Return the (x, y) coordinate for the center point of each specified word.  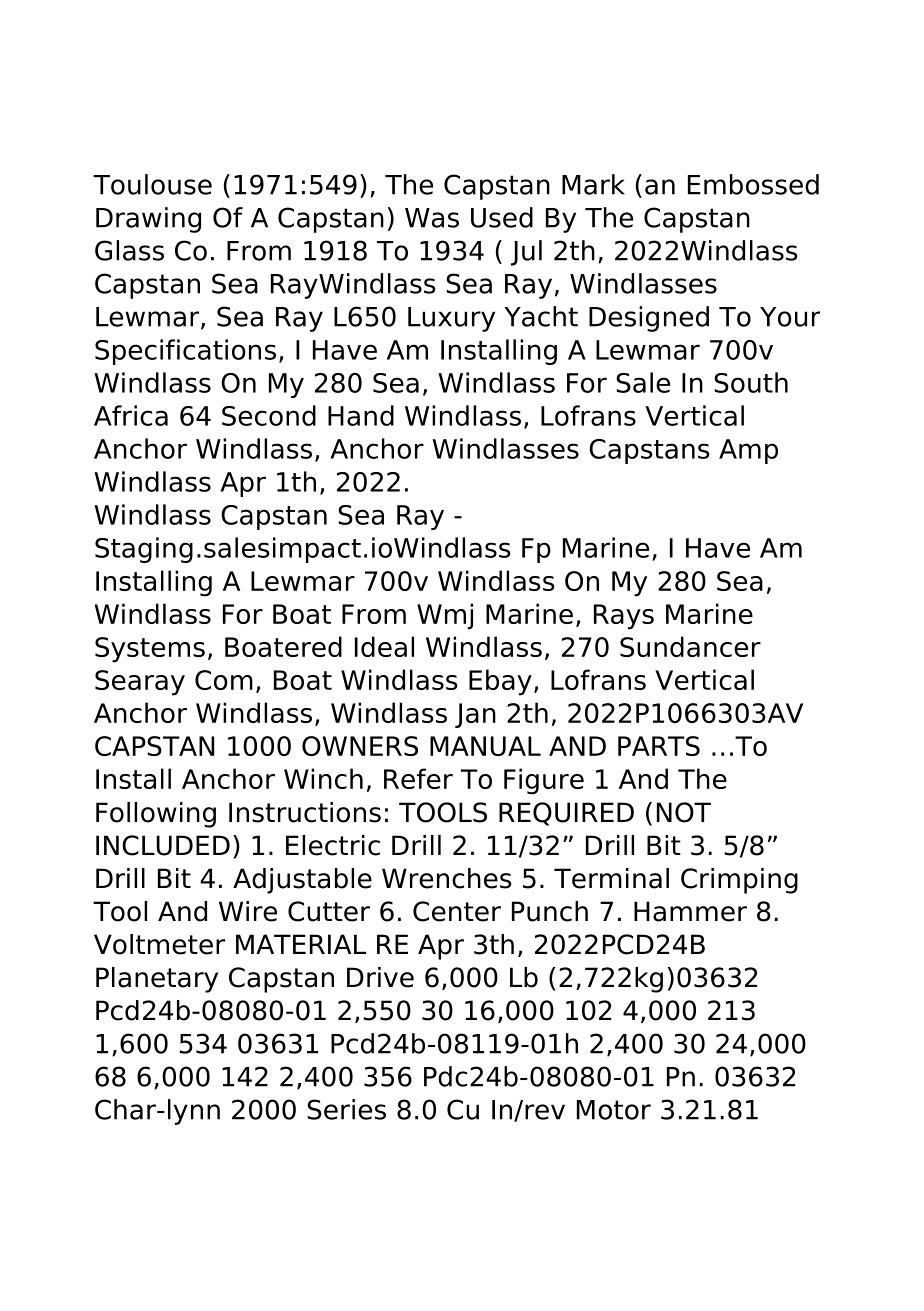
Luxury (451, 319)
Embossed (753, 184)
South (751, 382)
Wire (248, 911)
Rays (624, 617)
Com (224, 680)
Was (432, 218)
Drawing (148, 220)
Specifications (185, 352)
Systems (150, 650)
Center (457, 911)
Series (346, 1109)
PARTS (659, 746)
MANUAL (485, 746)
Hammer (690, 911)
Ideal (384, 646)
